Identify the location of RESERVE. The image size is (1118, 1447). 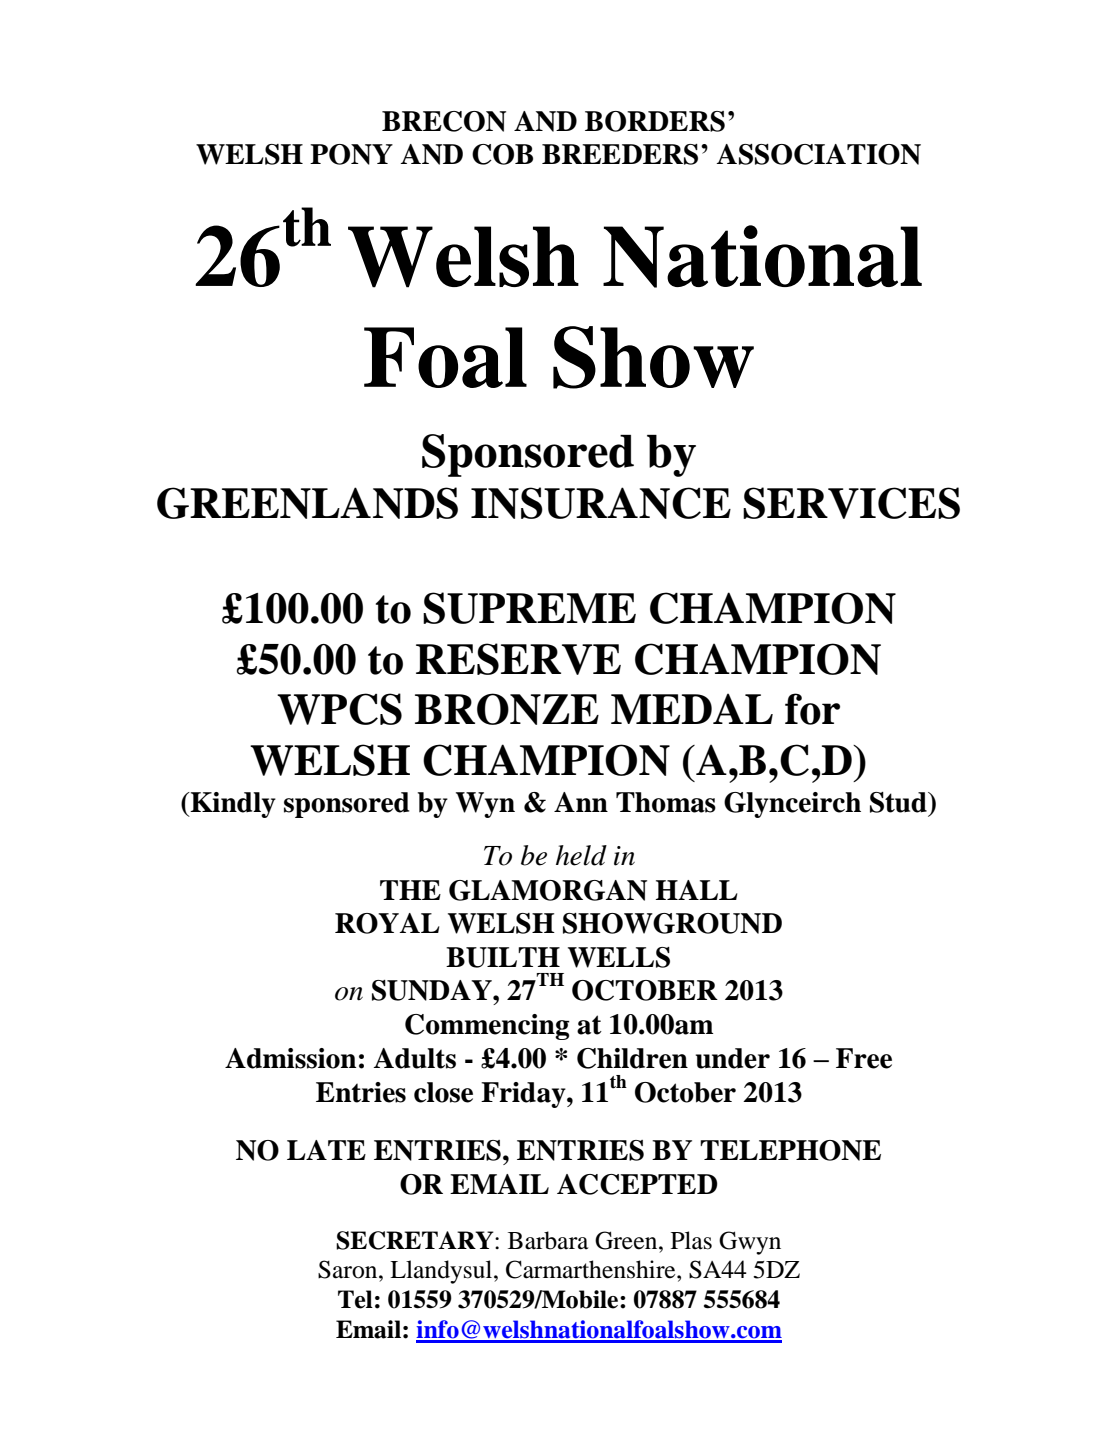
(518, 659).
